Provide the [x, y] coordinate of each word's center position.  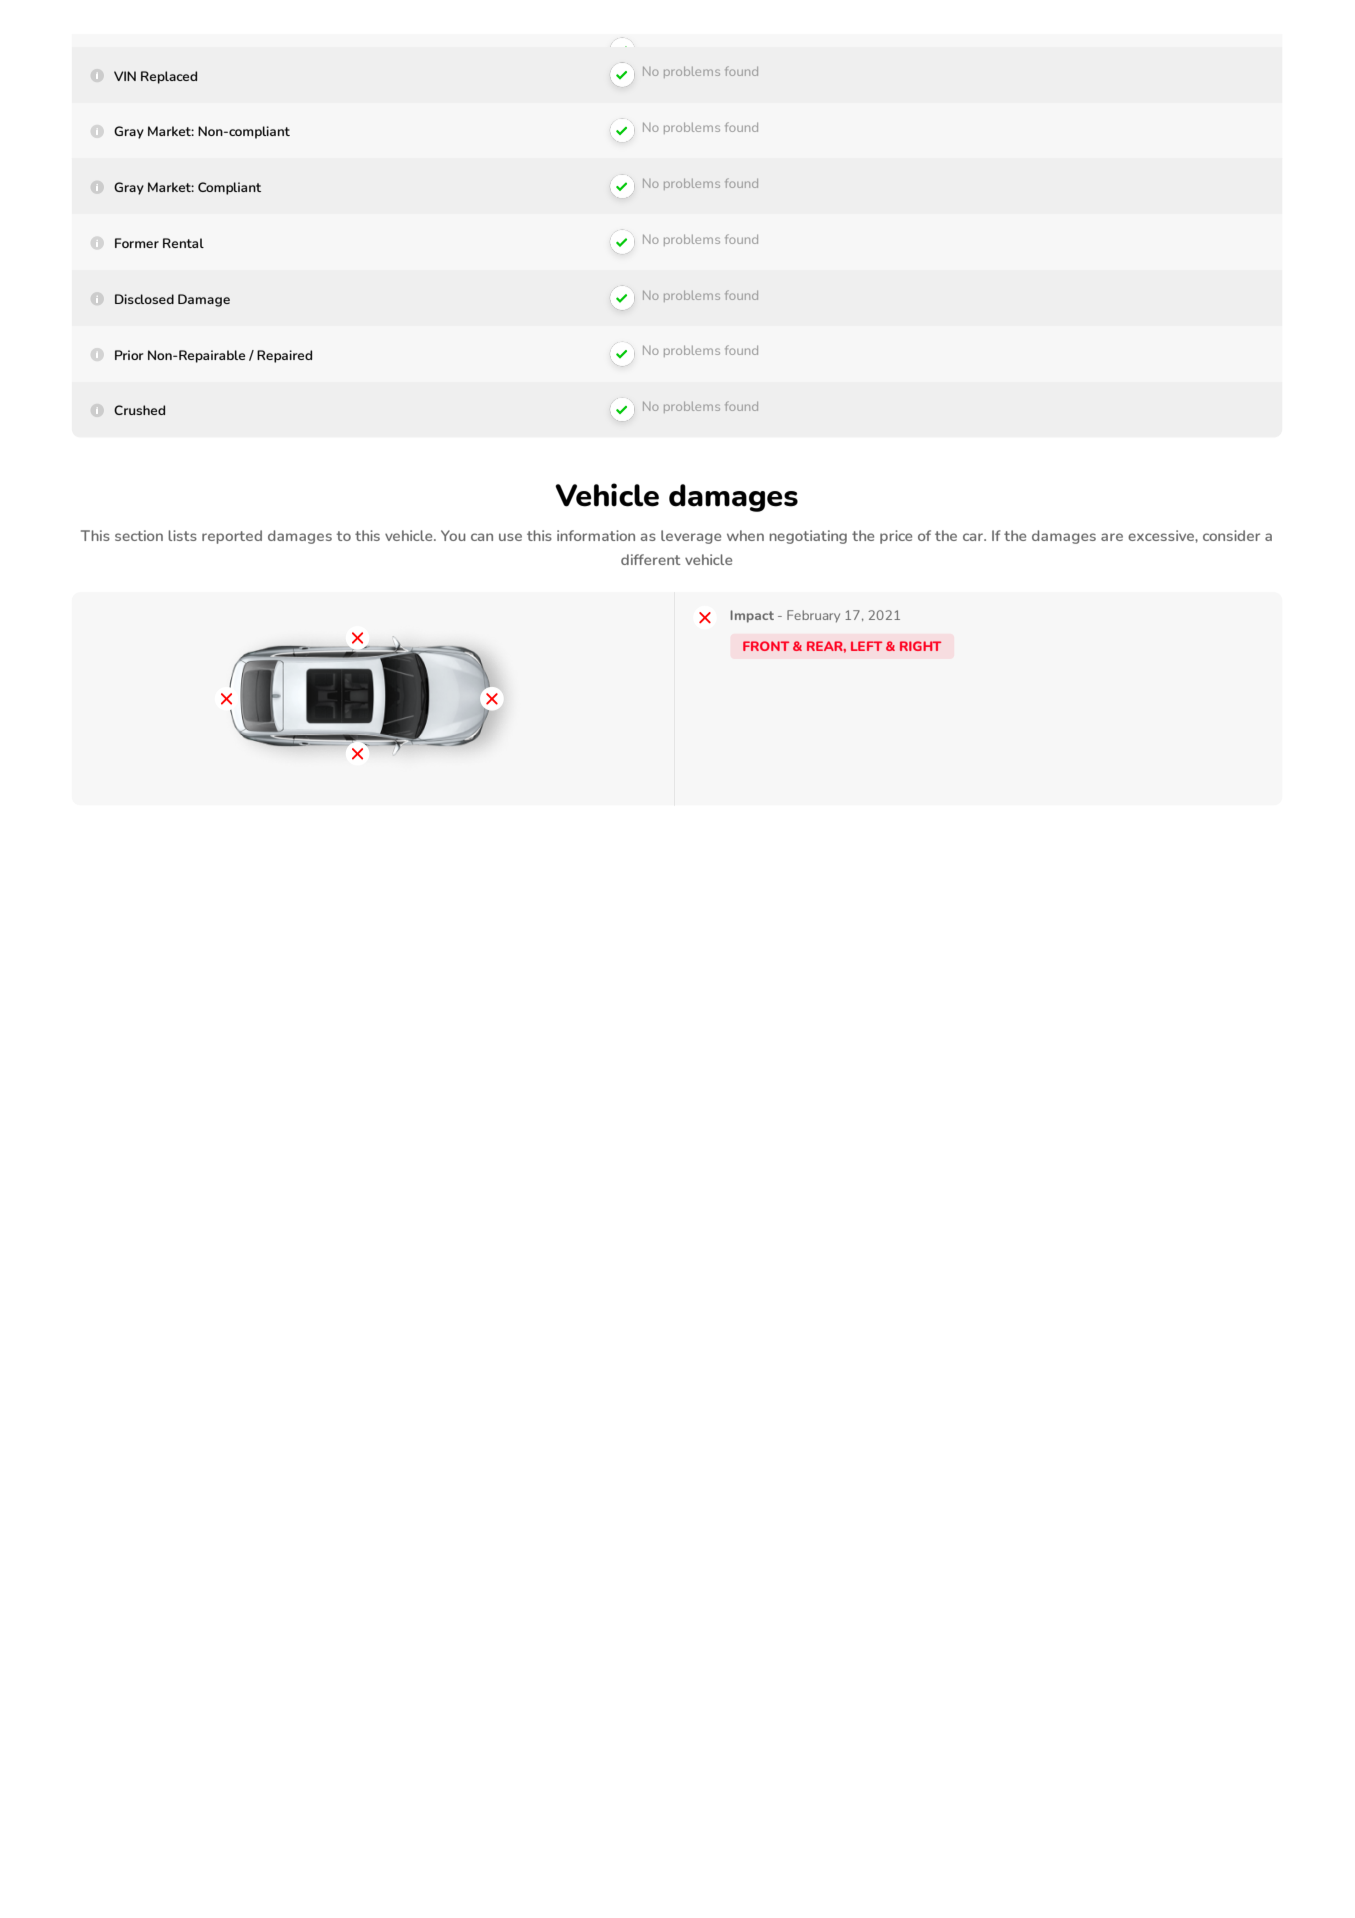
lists [182, 535]
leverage [691, 537]
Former [137, 243]
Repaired [284, 356]
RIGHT [920, 646]
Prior [129, 355]
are [1112, 537]
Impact [752, 616]
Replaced [169, 77]
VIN [125, 76]
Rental [183, 243]
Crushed [139, 410]
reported [232, 537]
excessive [1162, 535]
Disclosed [144, 299]
